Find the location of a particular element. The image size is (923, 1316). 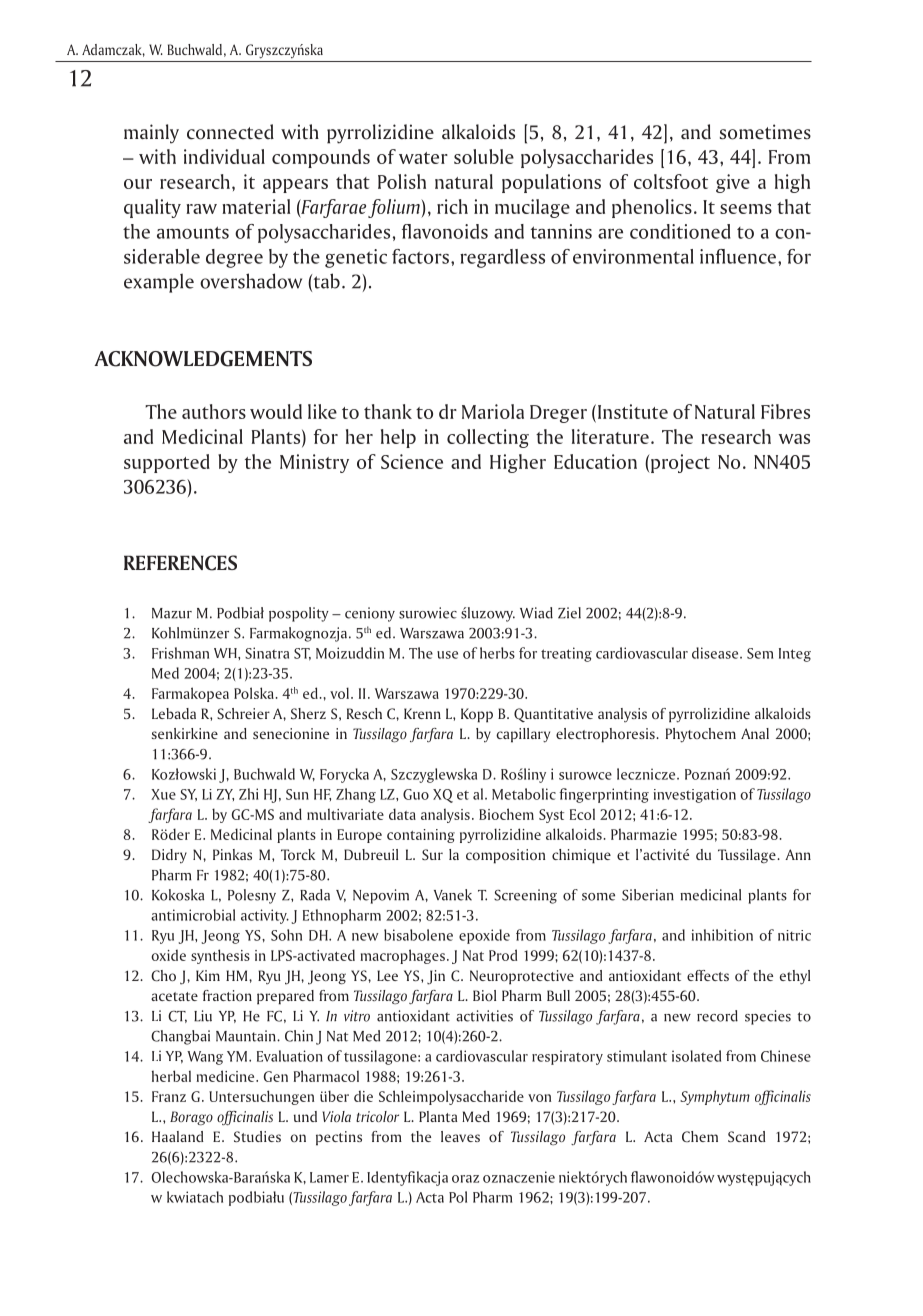

isolated is located at coordinates (696, 1056).
